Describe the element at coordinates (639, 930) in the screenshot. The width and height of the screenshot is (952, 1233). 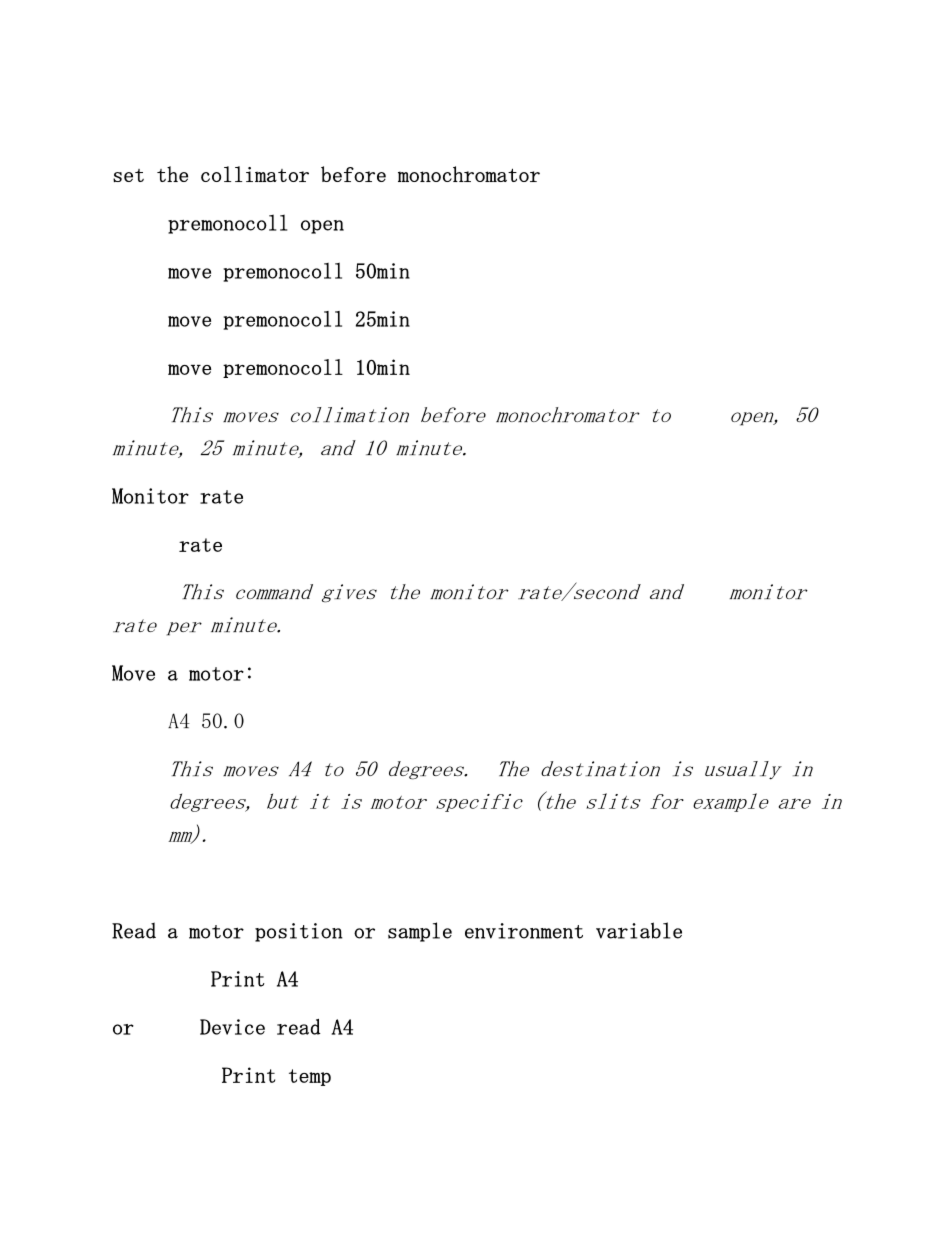
I see `variable` at that location.
